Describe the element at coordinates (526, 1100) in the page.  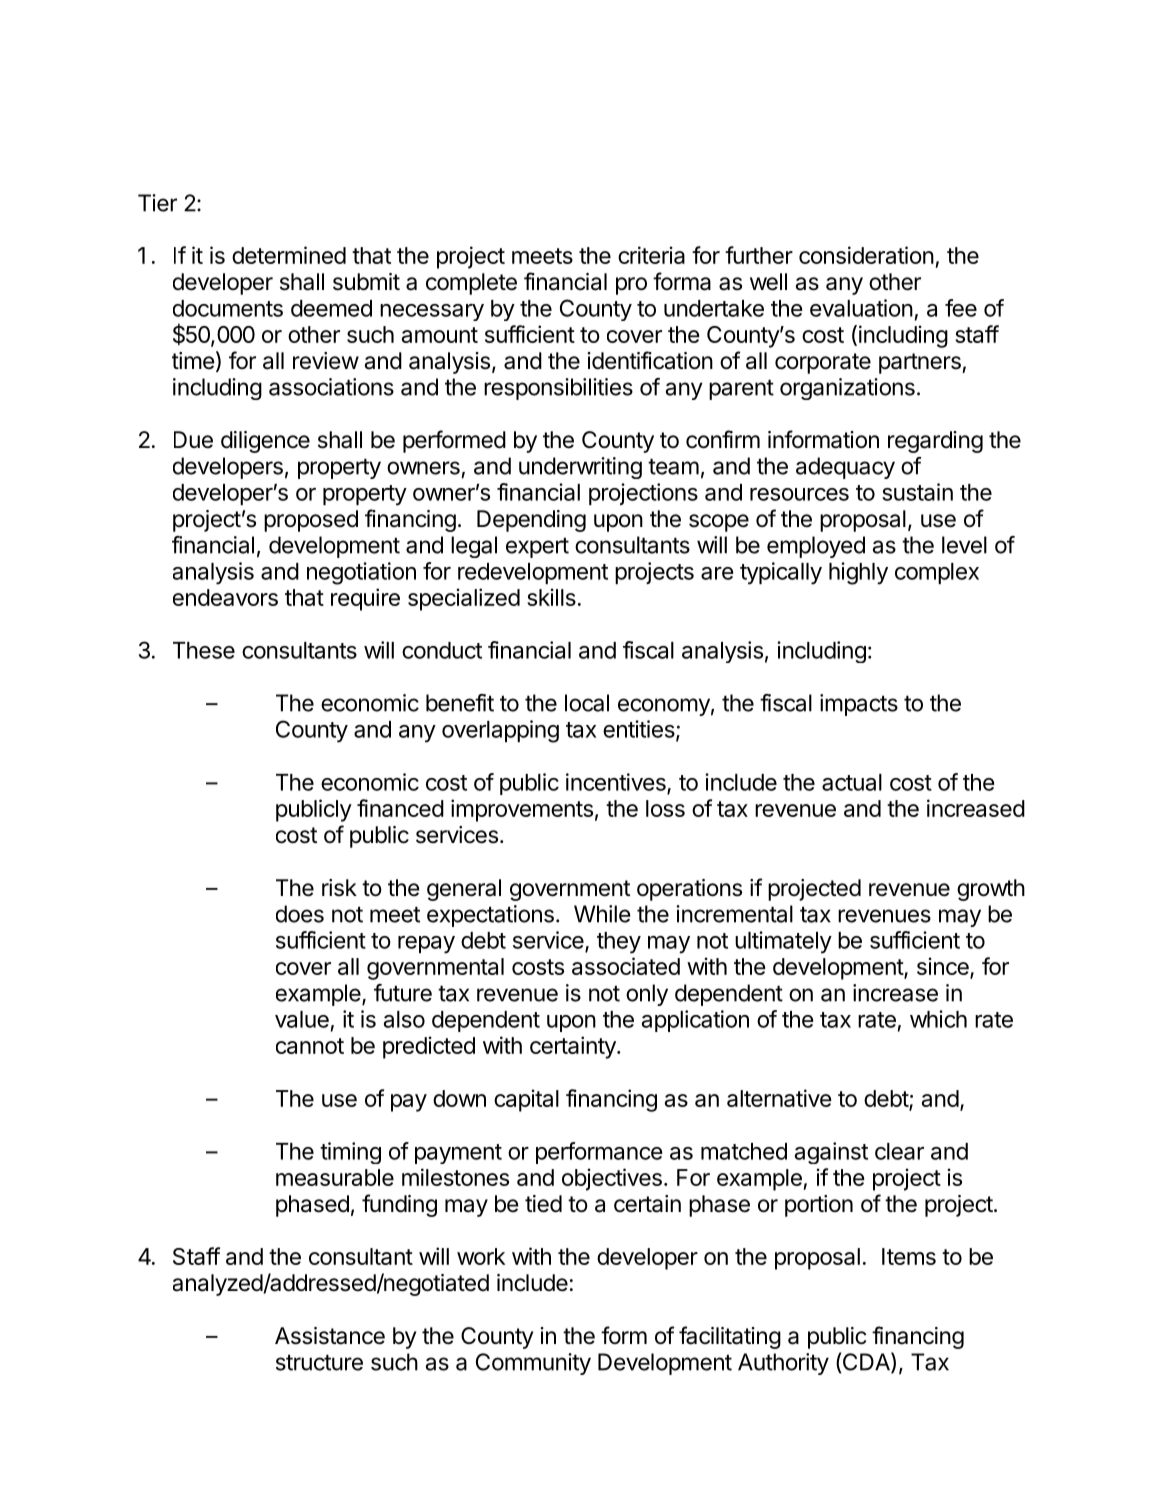
I see `capital` at that location.
